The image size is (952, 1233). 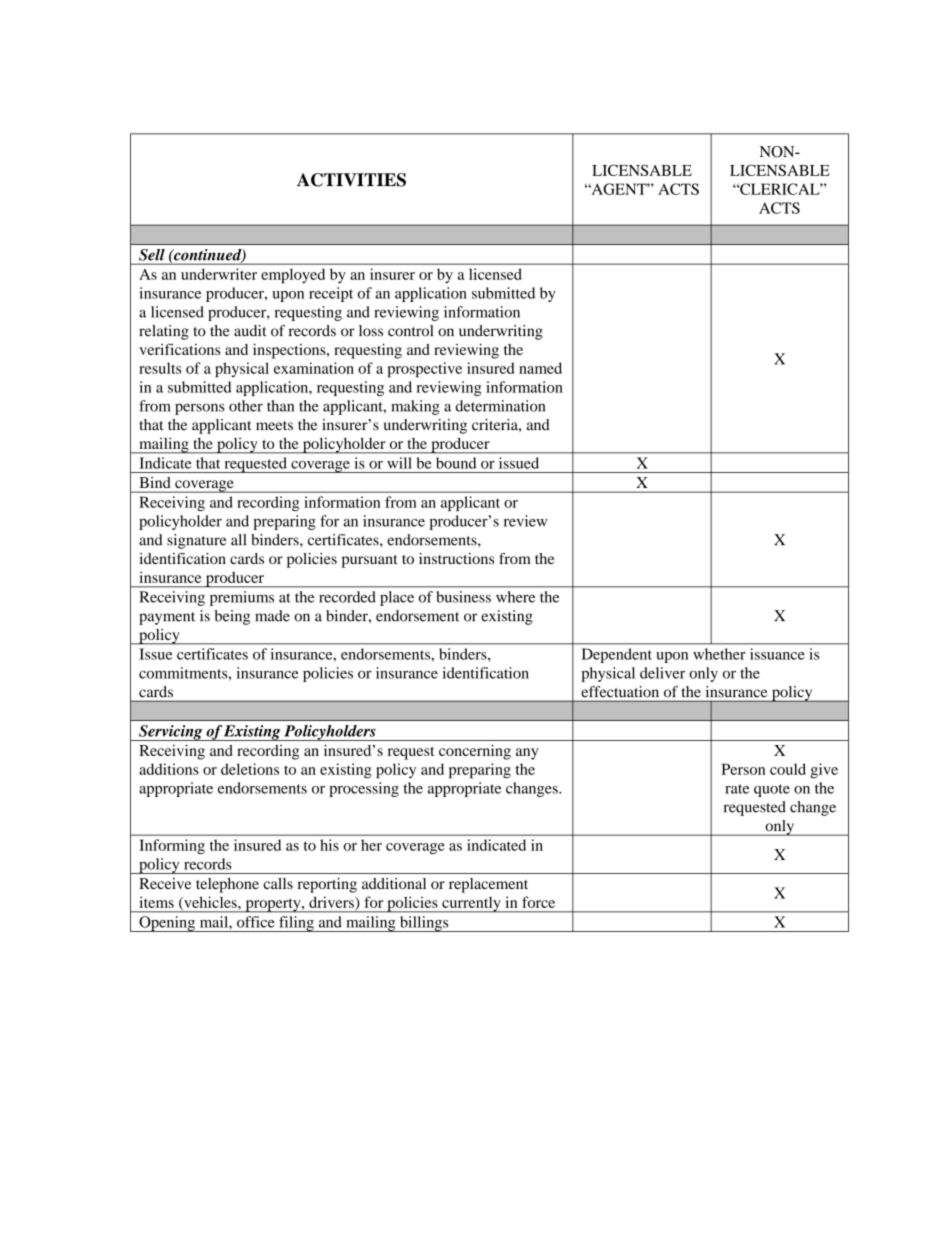 I want to click on instructions, so click(x=456, y=558).
